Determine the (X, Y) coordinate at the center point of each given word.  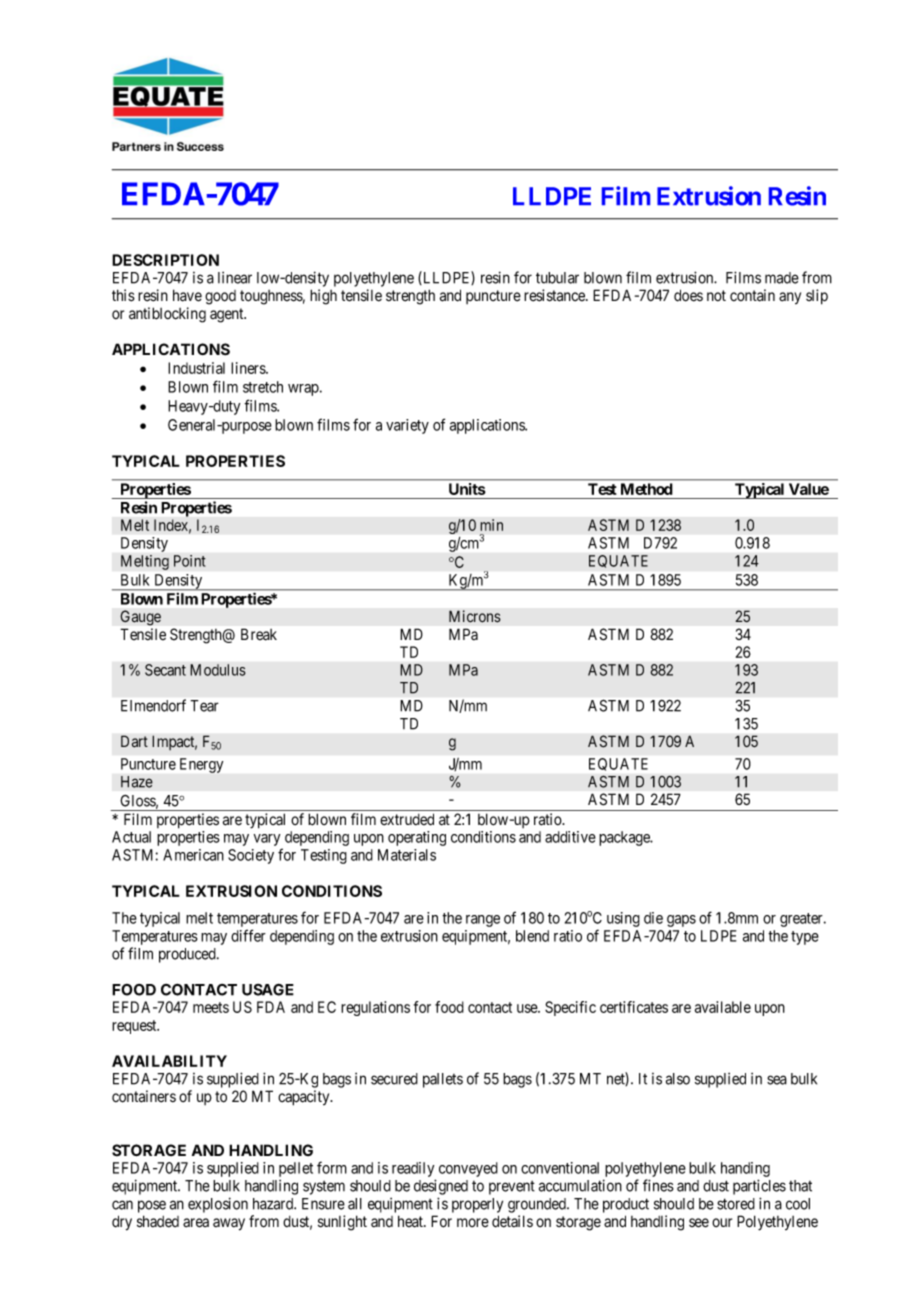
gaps (681, 921)
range (483, 921)
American (193, 855)
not (716, 295)
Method (646, 489)
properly (477, 1205)
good (220, 297)
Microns (475, 616)
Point (190, 561)
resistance (555, 295)
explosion (218, 1205)
